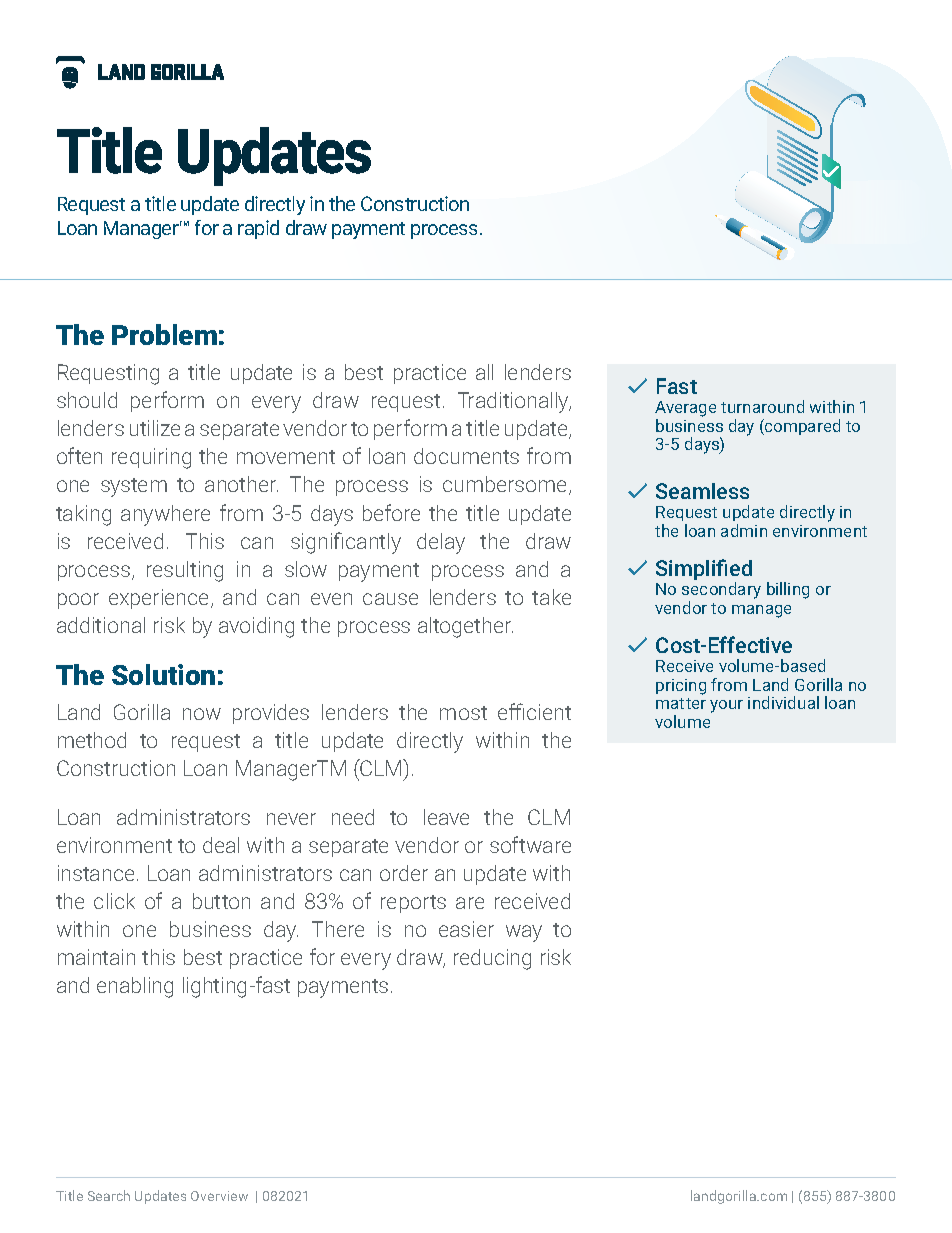 The width and height of the page is (952, 1233). I want to click on your, so click(726, 706).
